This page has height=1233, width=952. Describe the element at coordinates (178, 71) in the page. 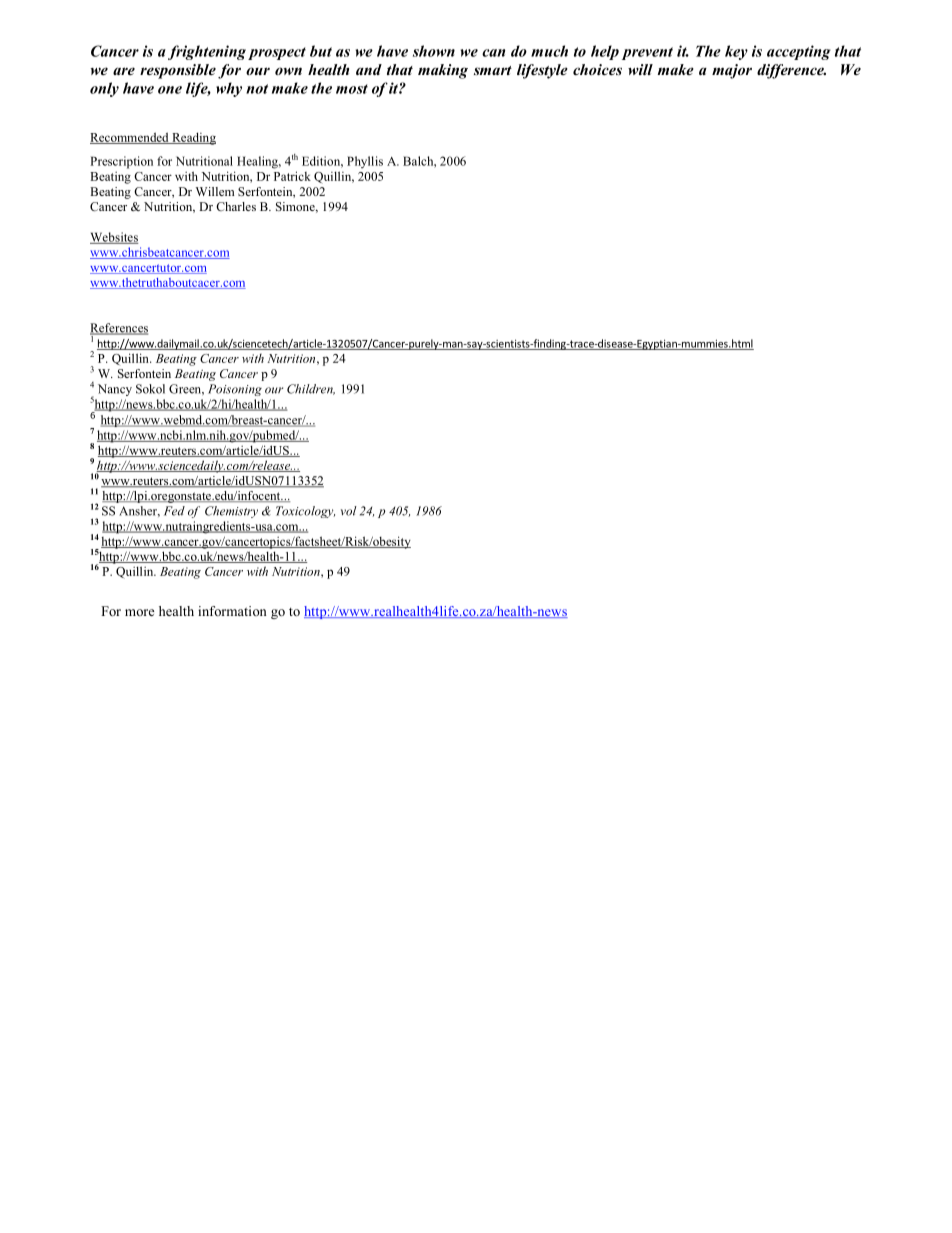

I see `responsible` at that location.
